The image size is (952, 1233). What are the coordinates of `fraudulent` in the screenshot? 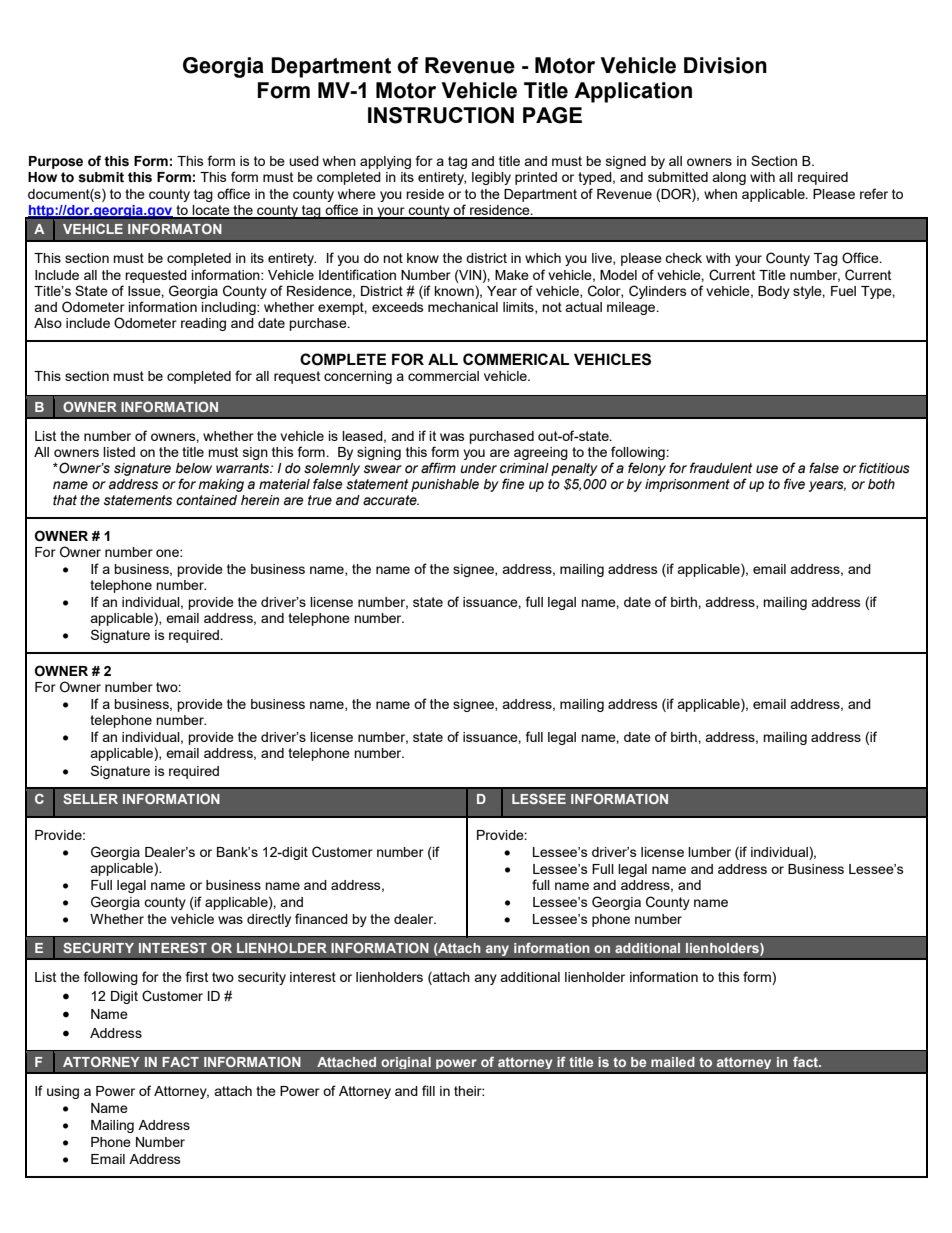 It's located at (721, 467).
